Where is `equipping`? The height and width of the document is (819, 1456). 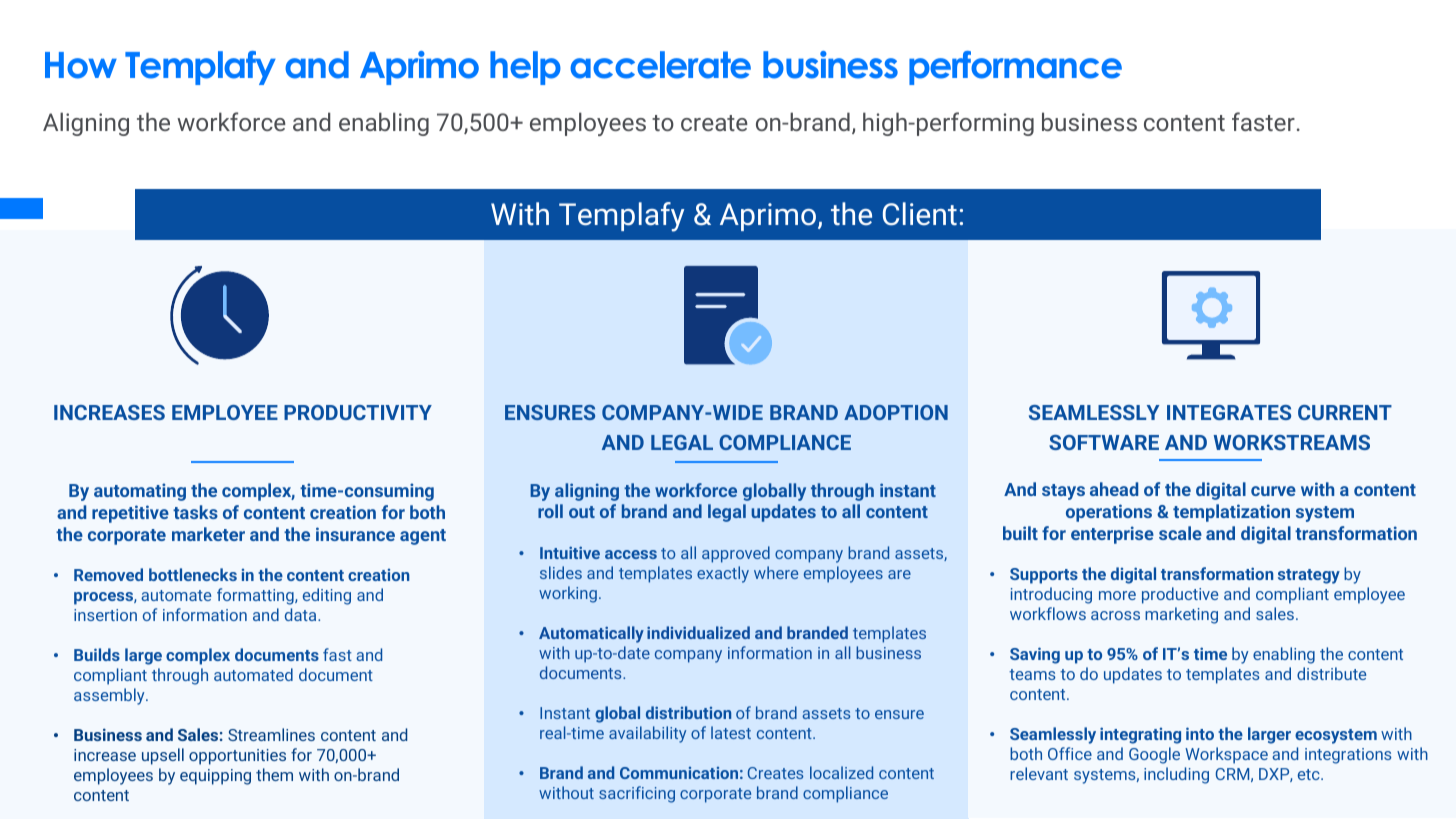
equipping is located at coordinates (215, 777).
